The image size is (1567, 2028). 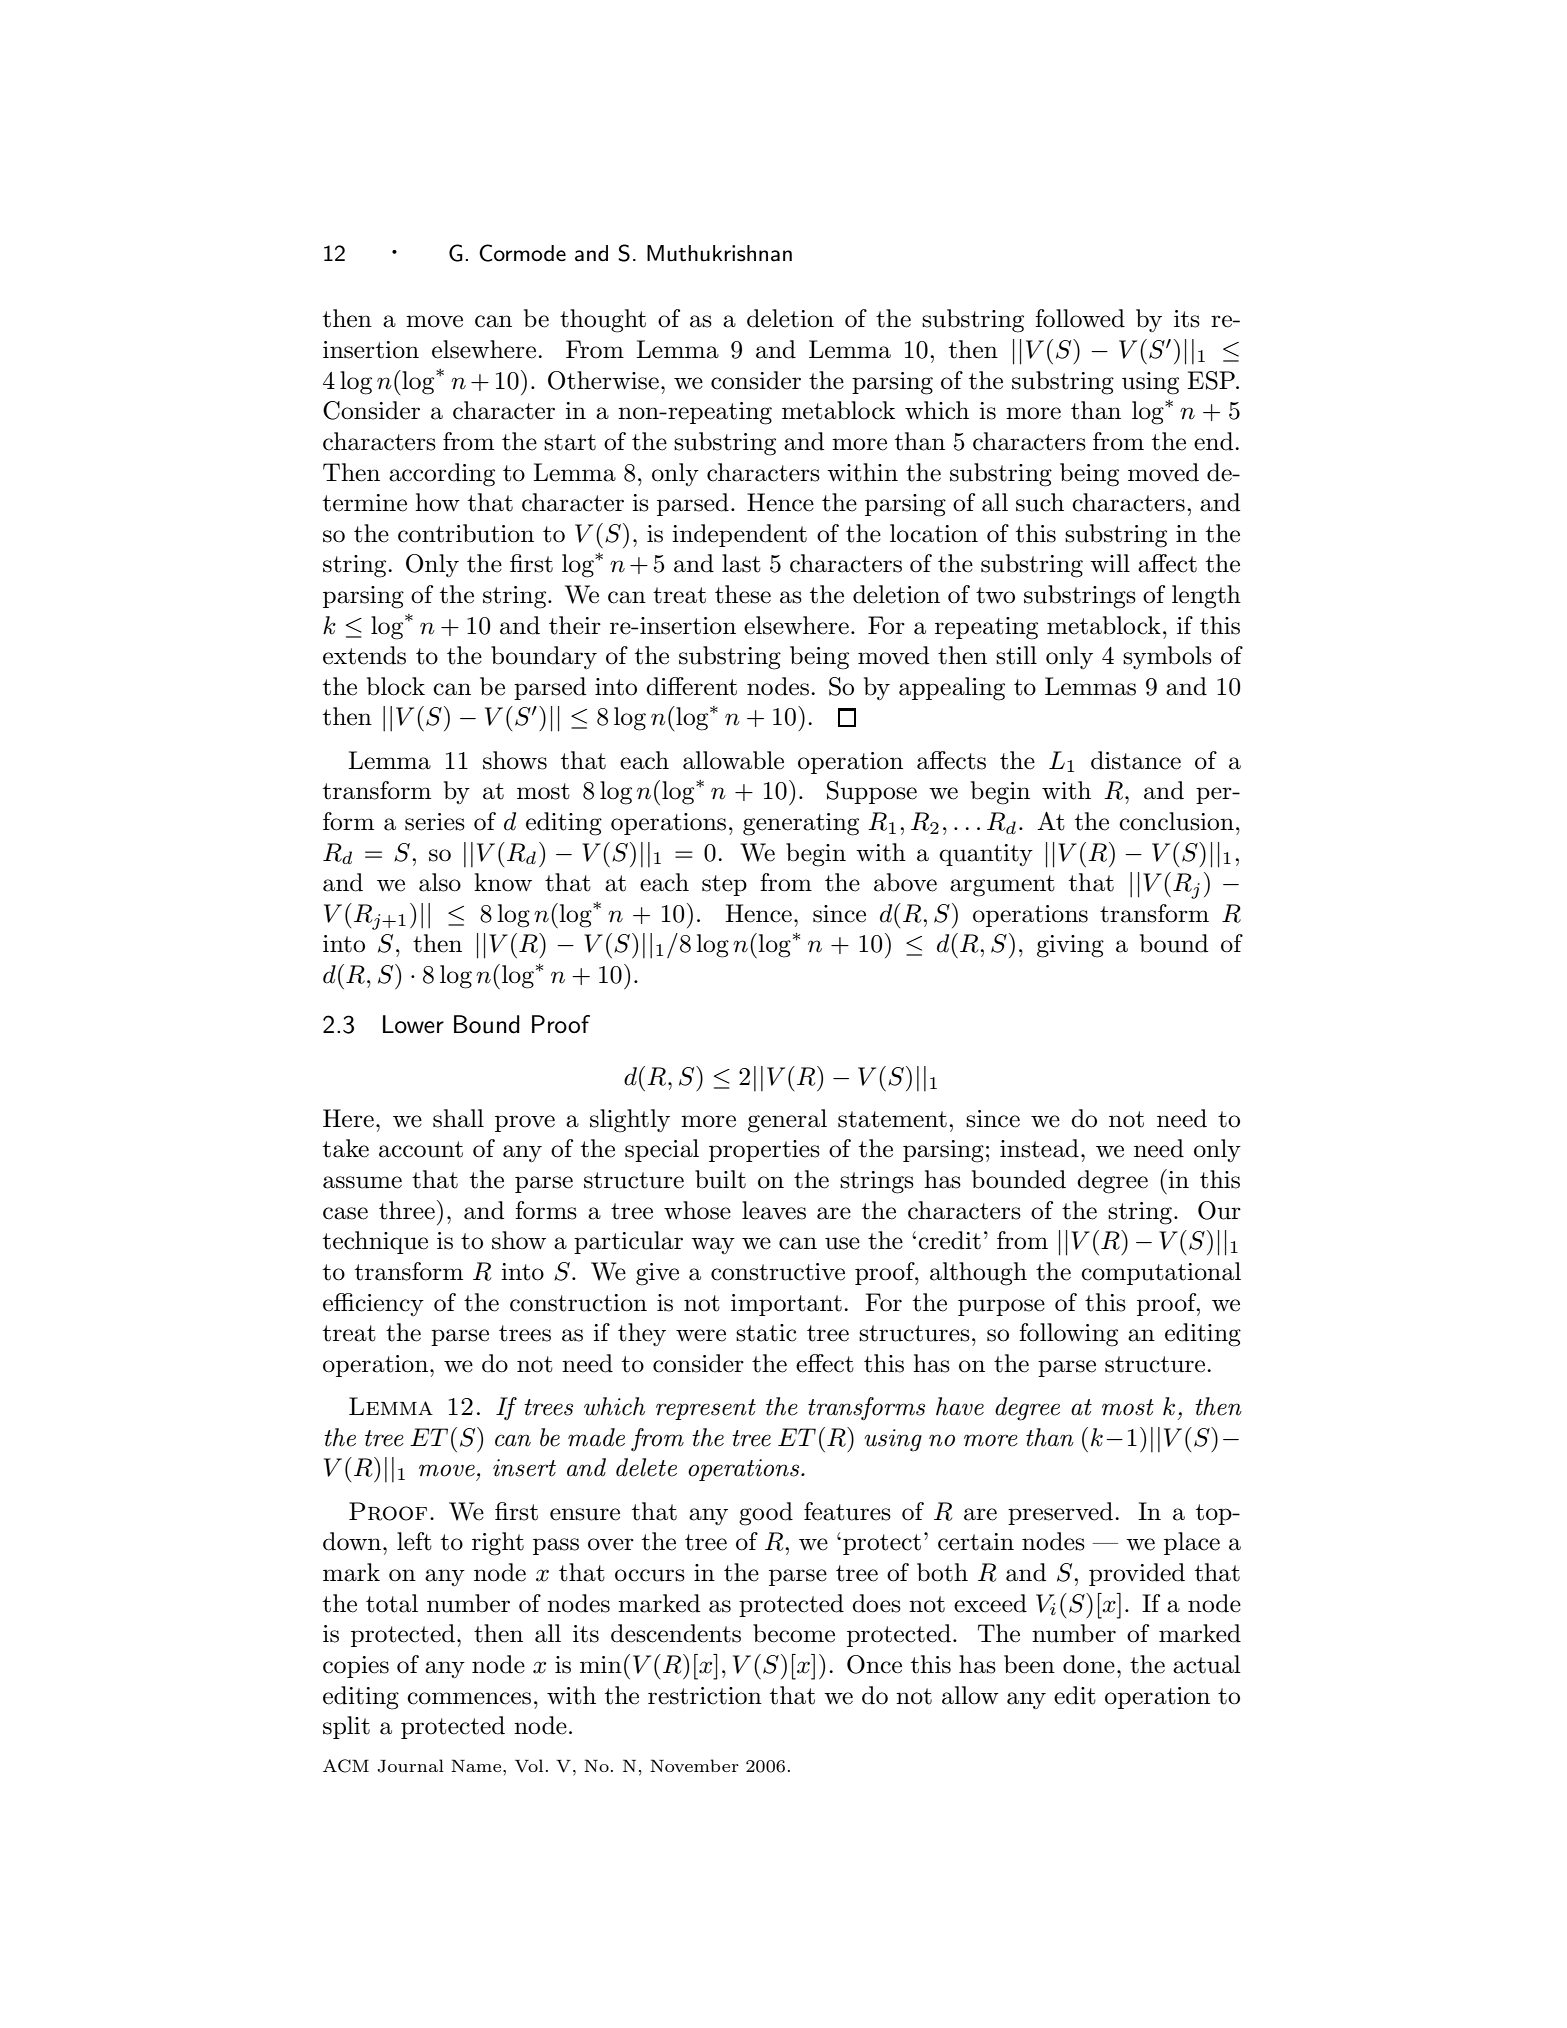 I want to click on Otherwise, so click(x=603, y=380).
